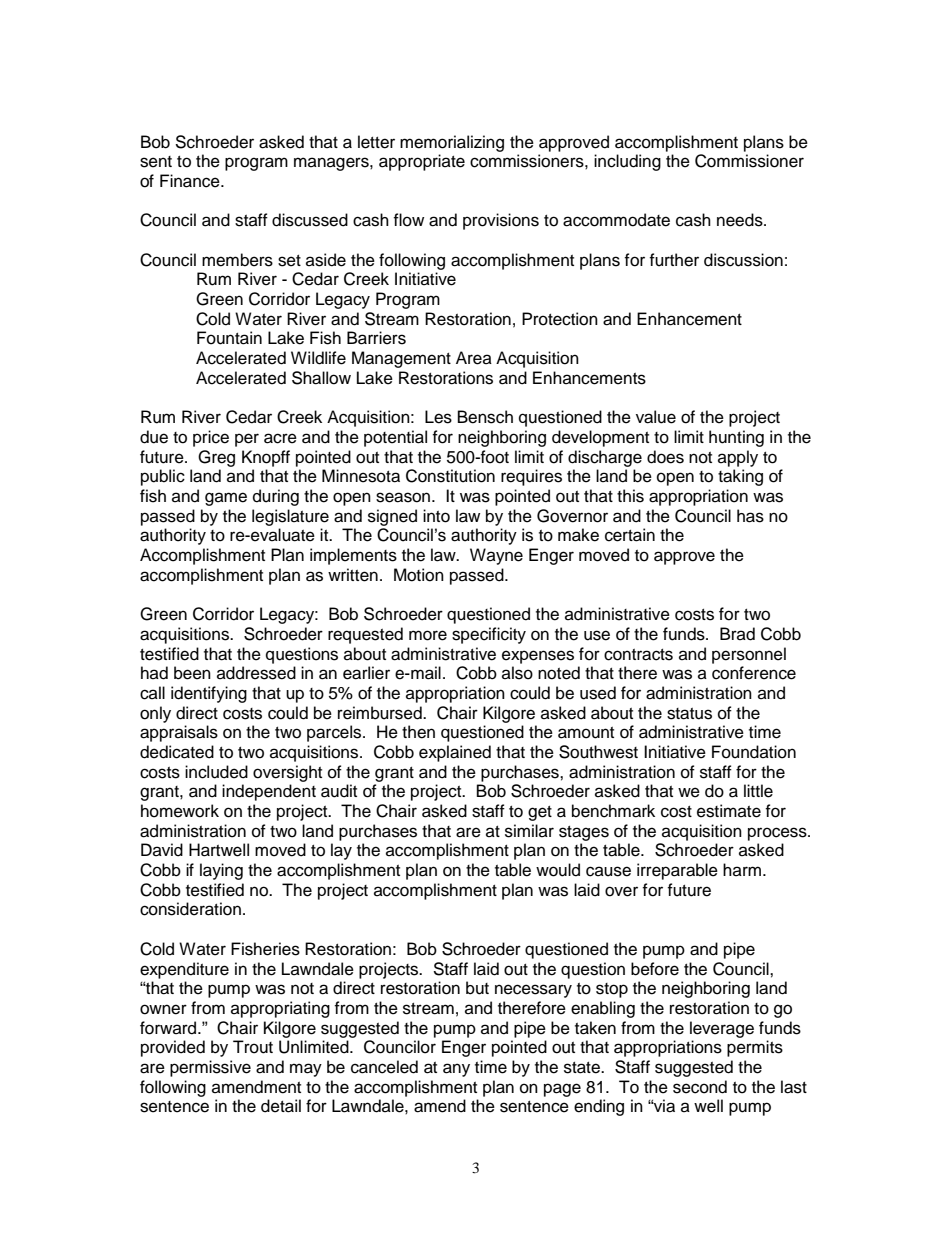 This document has height=1233, width=952. Describe the element at coordinates (438, 417) in the document. I see `Les` at that location.
